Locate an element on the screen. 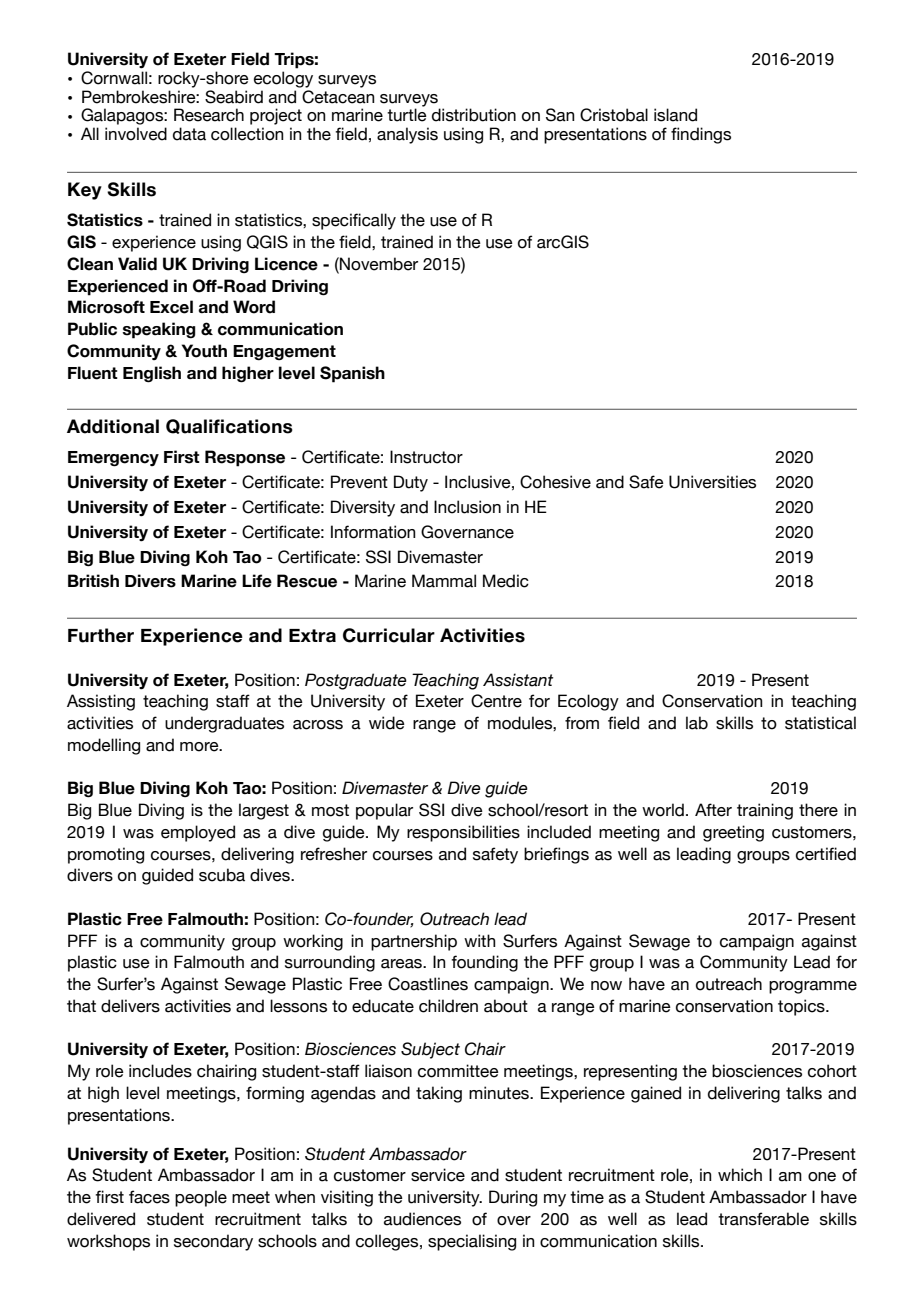 This screenshot has height=1308, width=924. Assisting is located at coordinates (101, 702).
